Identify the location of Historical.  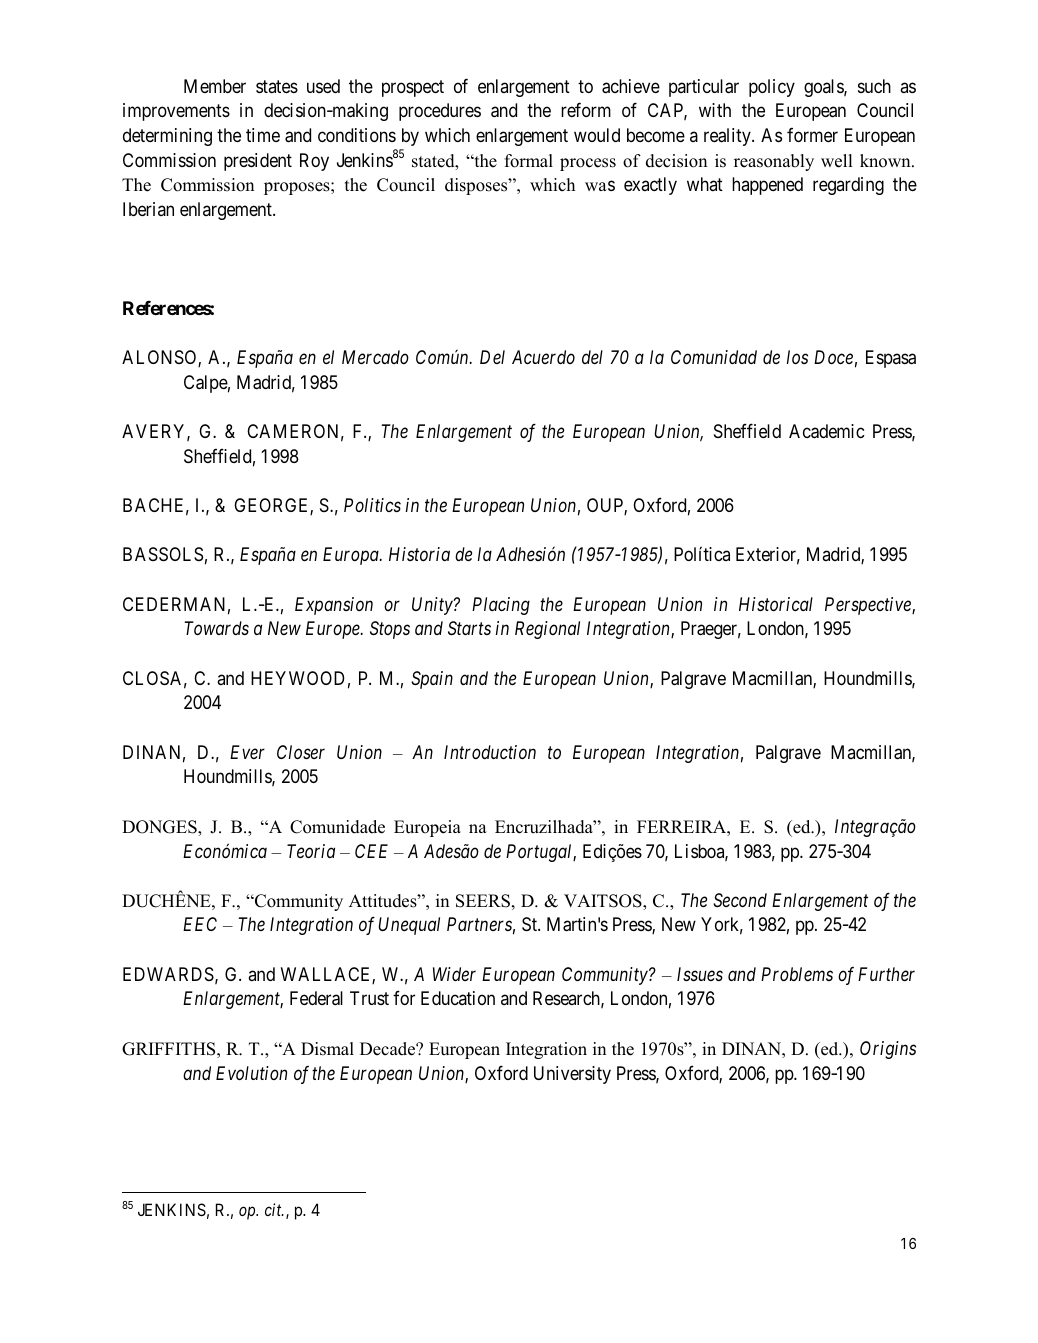
(776, 604).
